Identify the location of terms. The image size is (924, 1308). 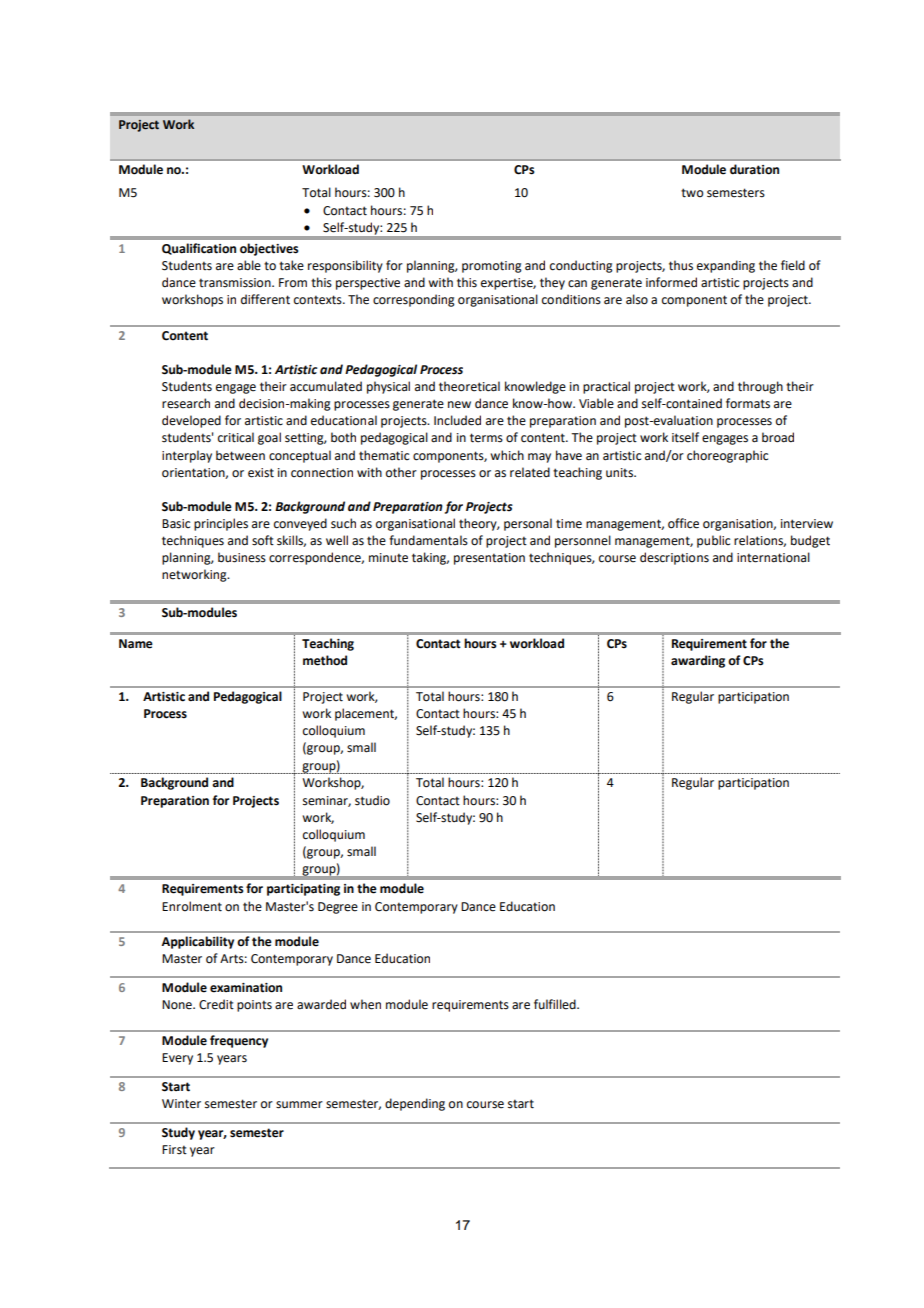
(486, 438).
